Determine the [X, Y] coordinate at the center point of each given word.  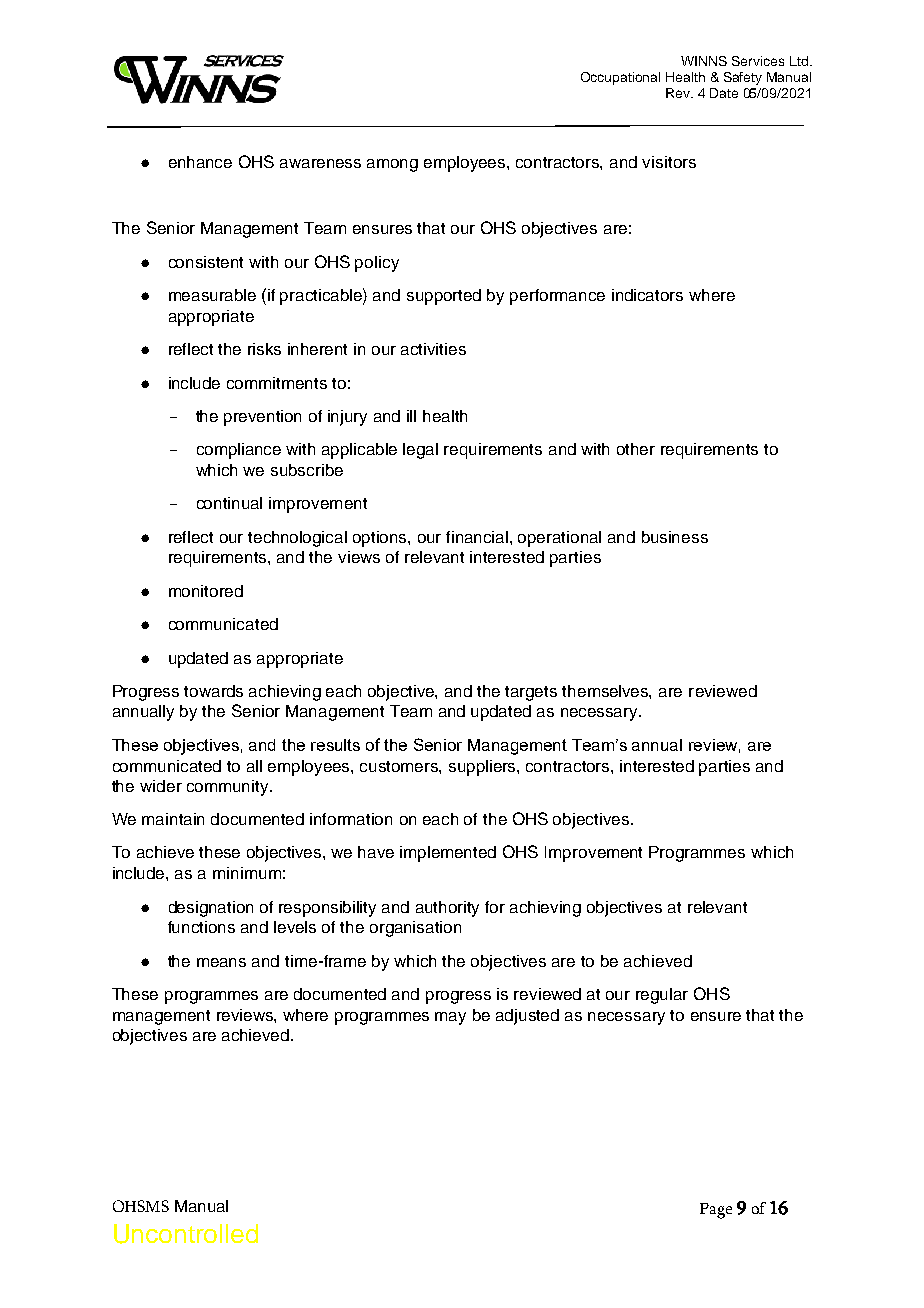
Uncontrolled [186, 1234]
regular [662, 996]
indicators [647, 295]
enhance [200, 162]
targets [531, 693]
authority [447, 909]
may [450, 1018]
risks [264, 349]
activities [433, 349]
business [675, 537]
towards [213, 691]
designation [211, 909]
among [392, 165]
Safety [743, 78]
